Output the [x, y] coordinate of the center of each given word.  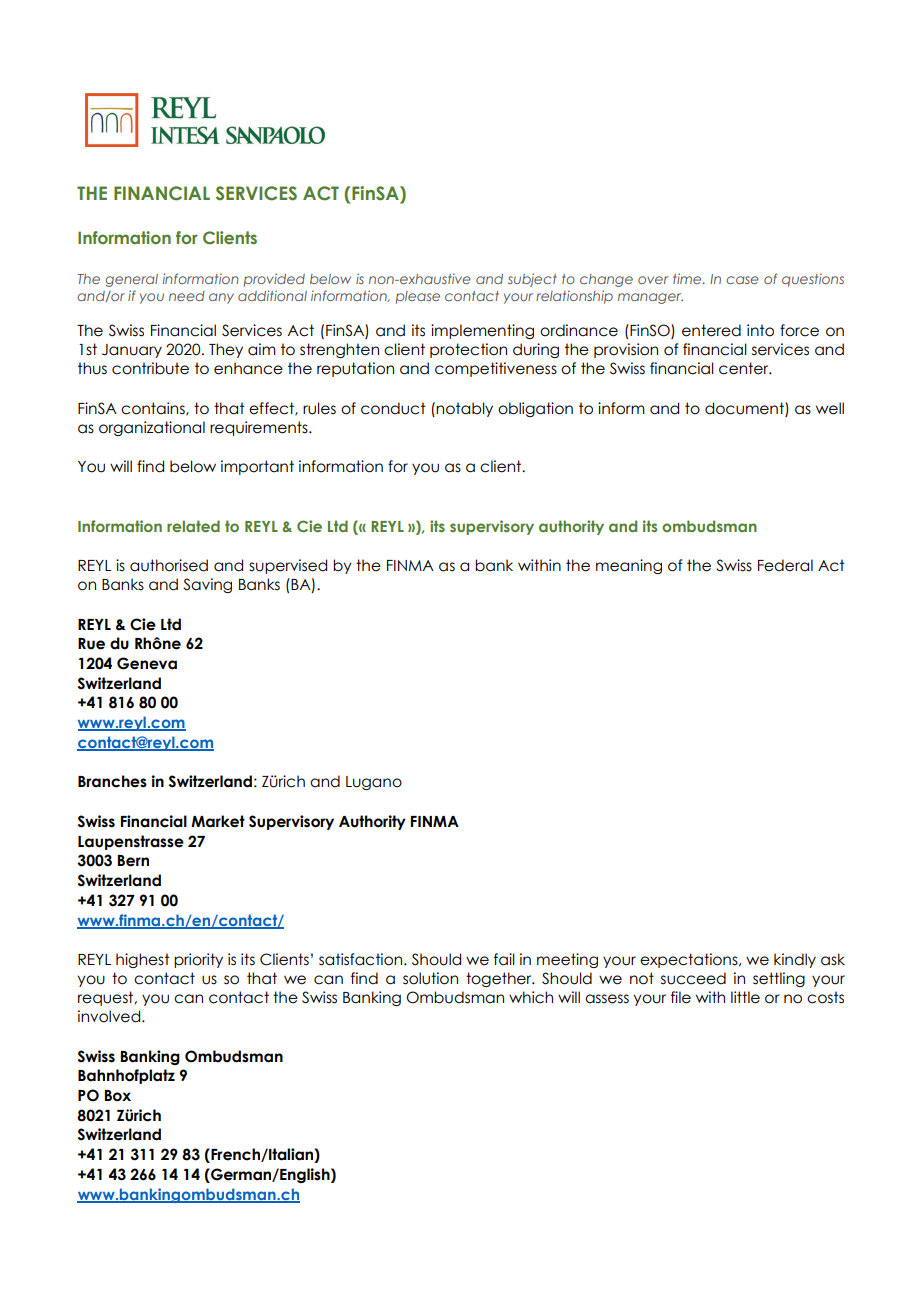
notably [464, 409]
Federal [785, 565]
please [418, 297]
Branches [112, 781]
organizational [152, 428]
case [742, 280]
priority [198, 960]
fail [504, 959]
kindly [795, 960]
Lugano [374, 783]
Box [118, 1096]
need [187, 296]
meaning [629, 566]
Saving [207, 585]
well [830, 408]
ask [833, 959]
